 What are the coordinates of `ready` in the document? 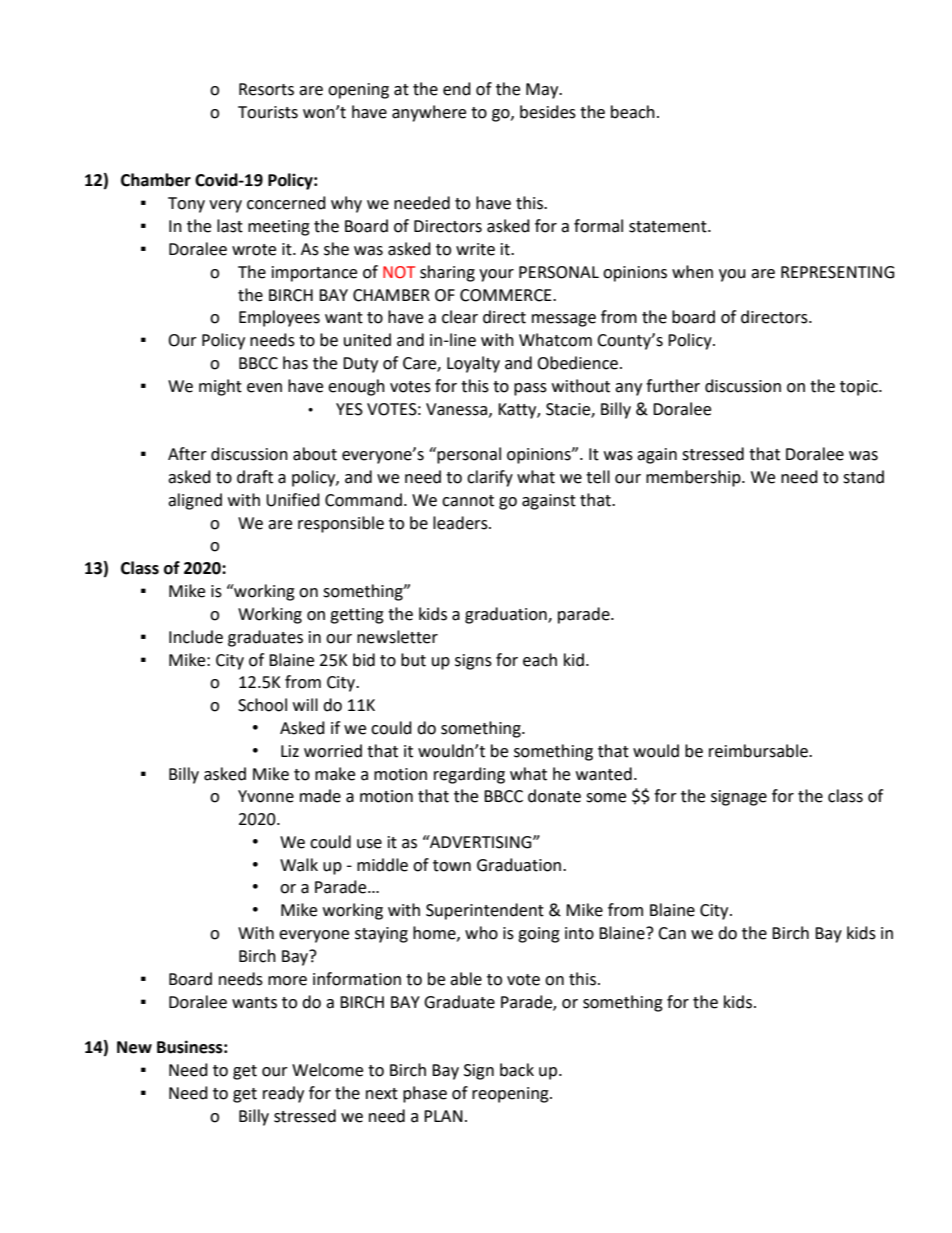 It's located at (283, 1094).
